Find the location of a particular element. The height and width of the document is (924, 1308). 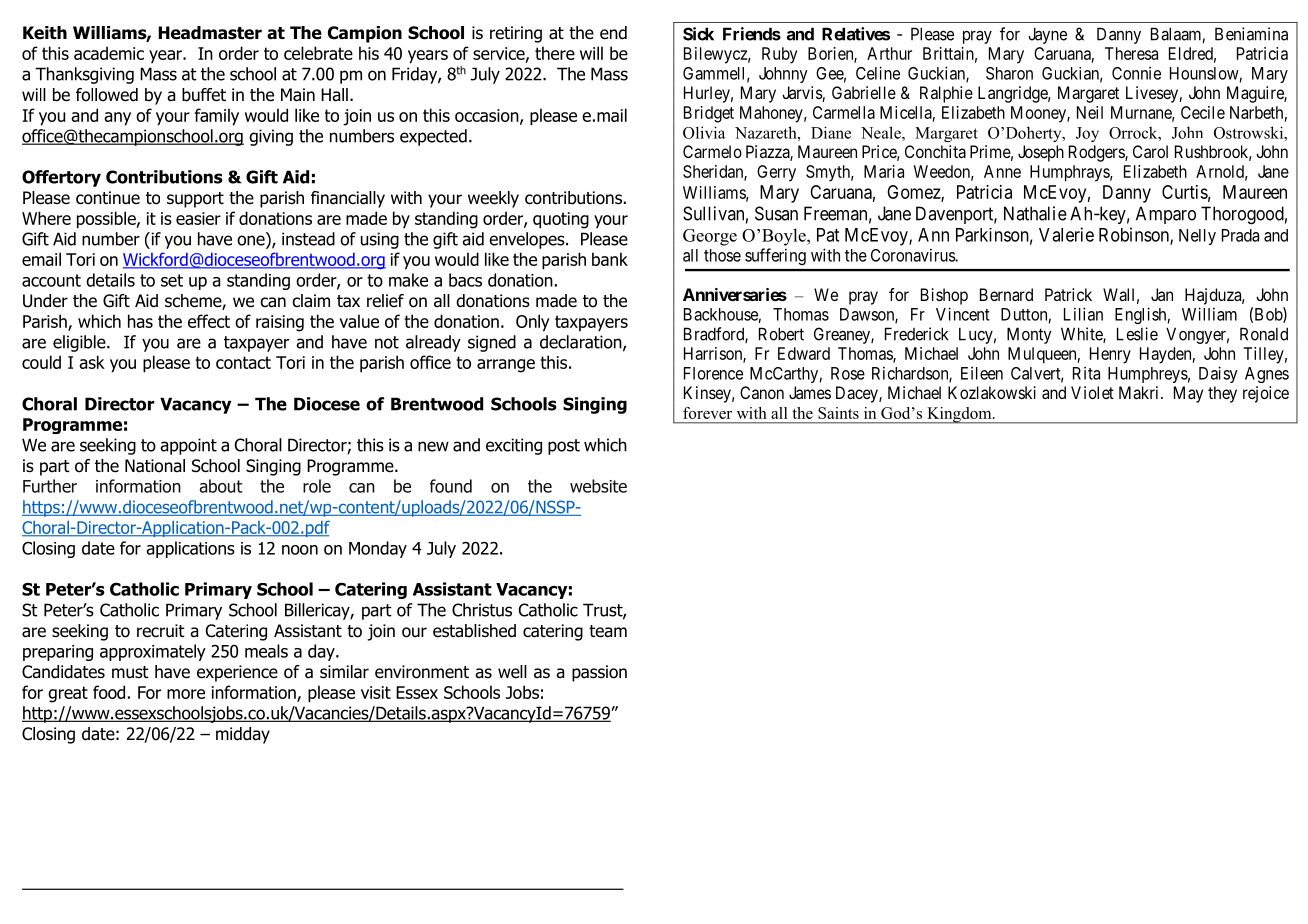

contact is located at coordinates (243, 362).
